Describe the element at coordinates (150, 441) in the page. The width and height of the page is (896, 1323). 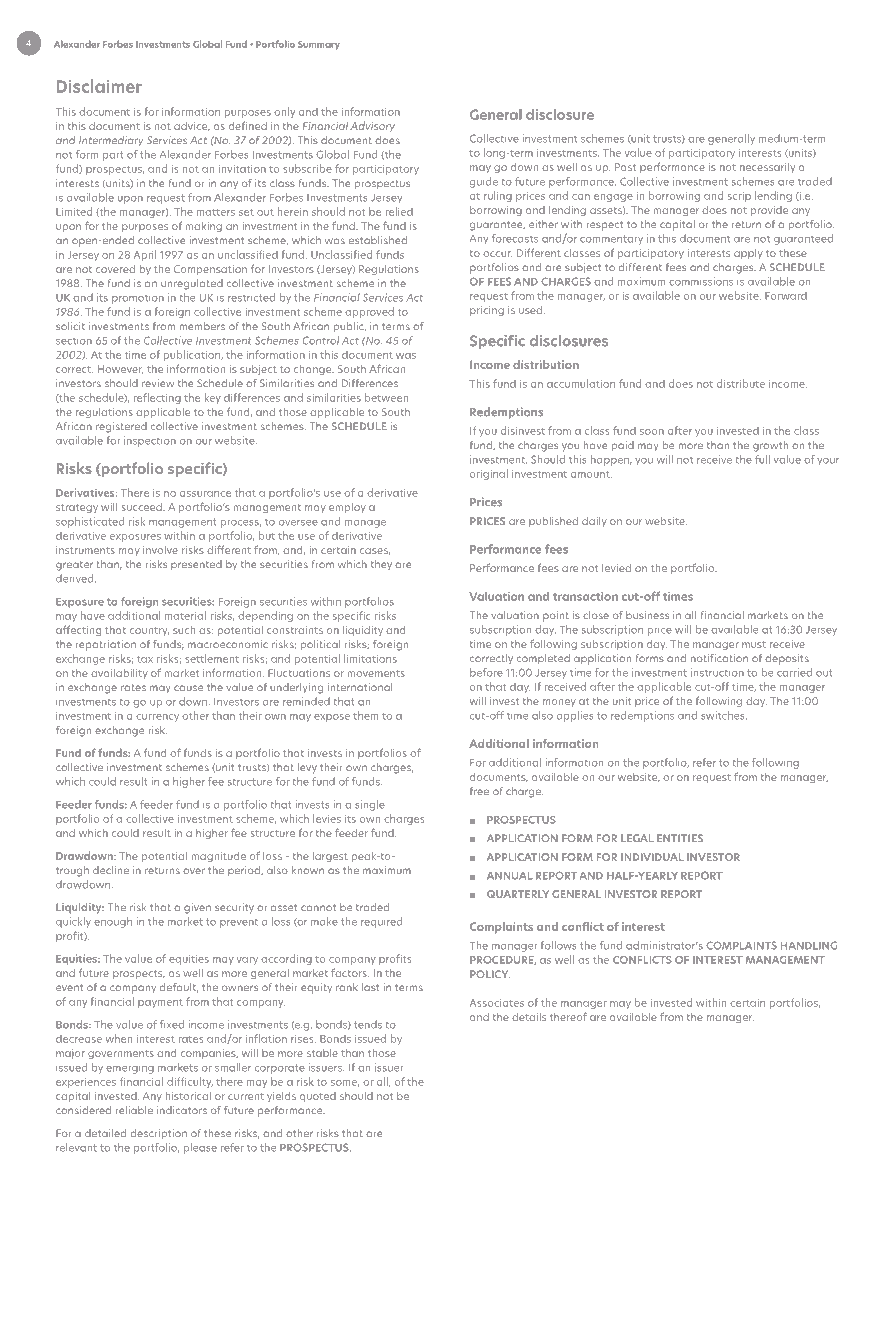
I see `inspection` at that location.
